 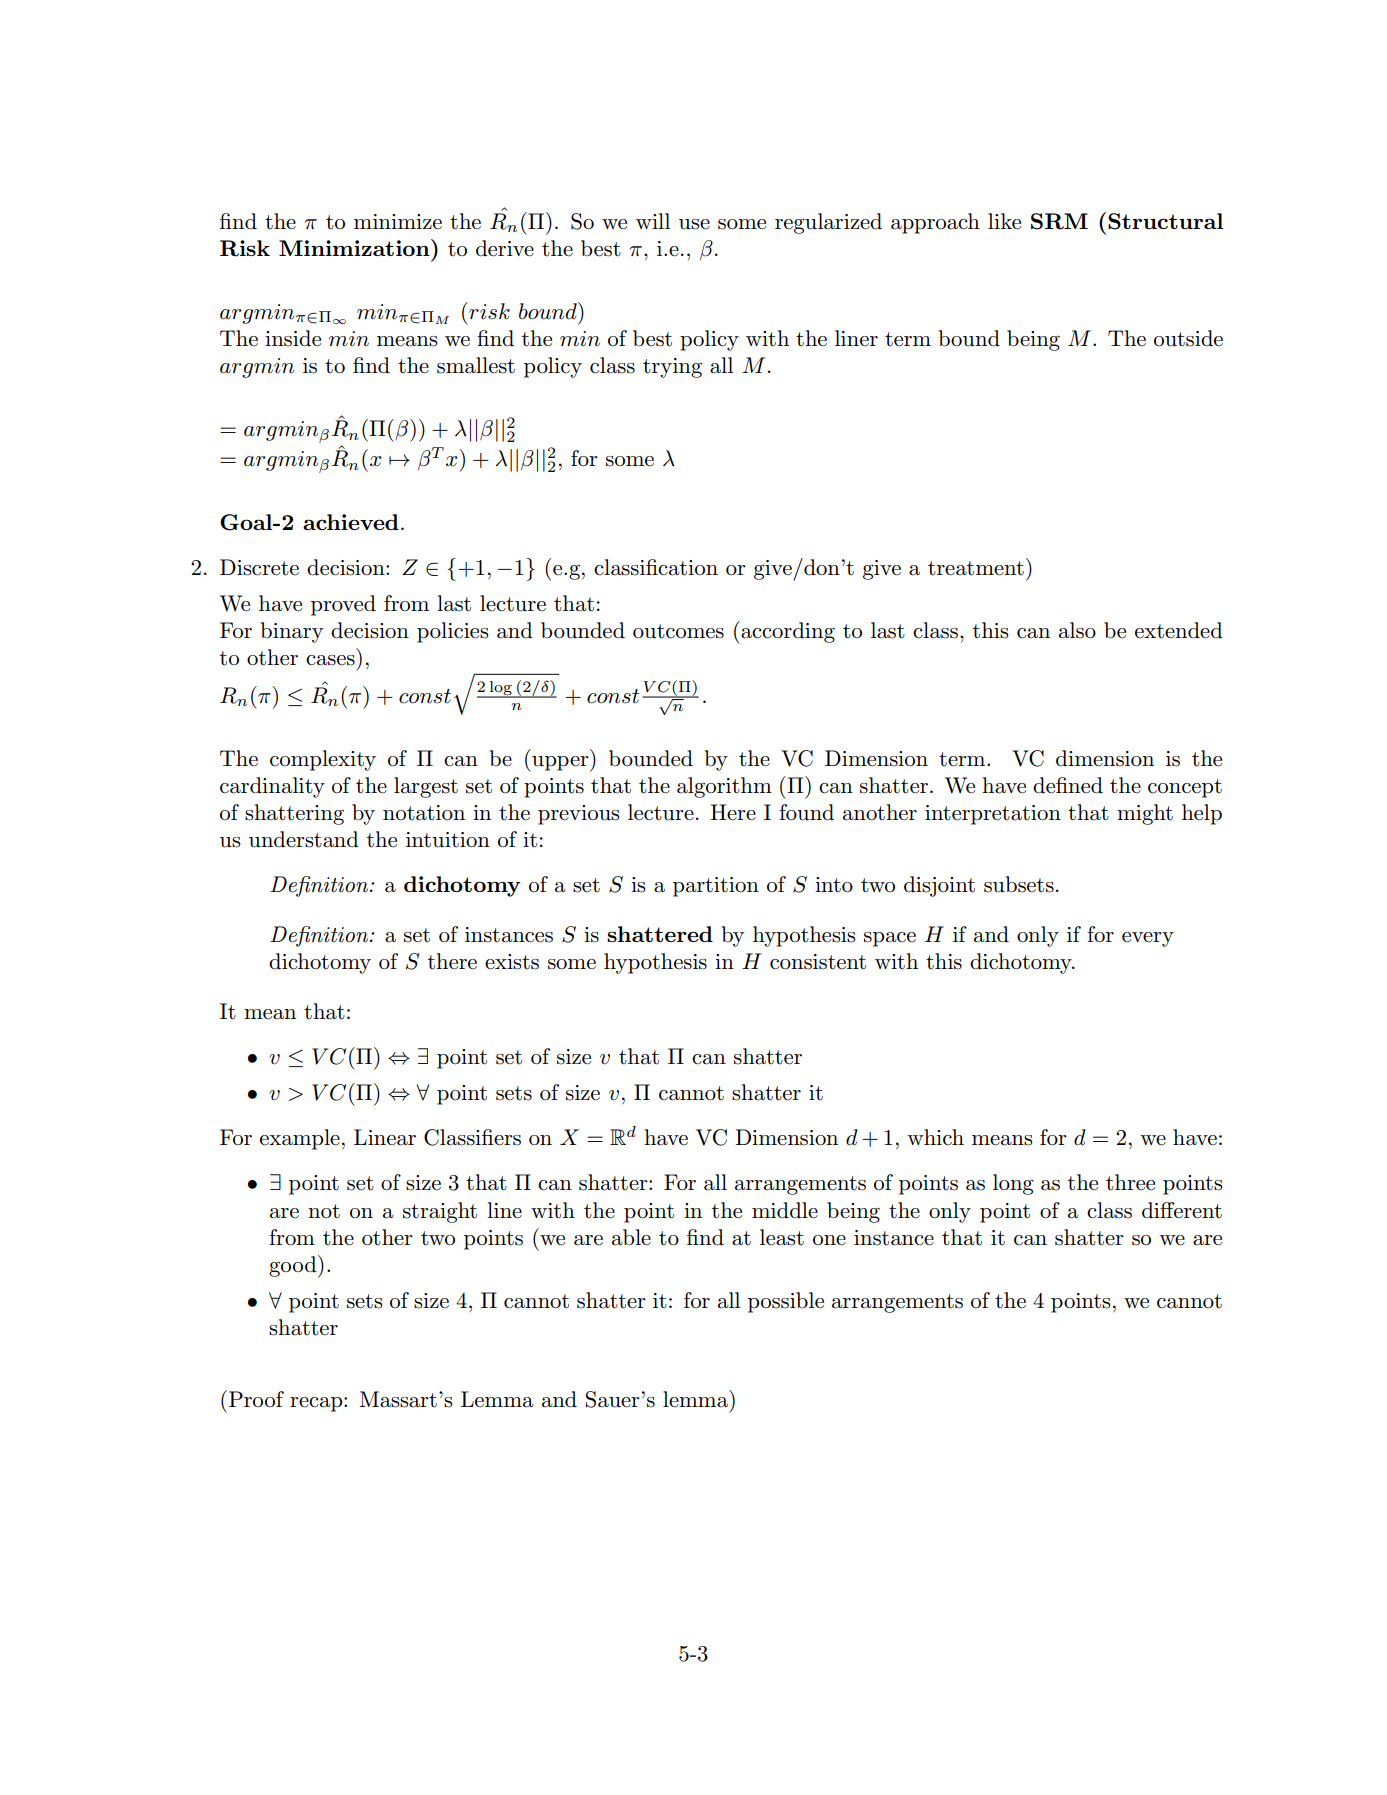 I want to click on Minimization, so click(x=355, y=247).
